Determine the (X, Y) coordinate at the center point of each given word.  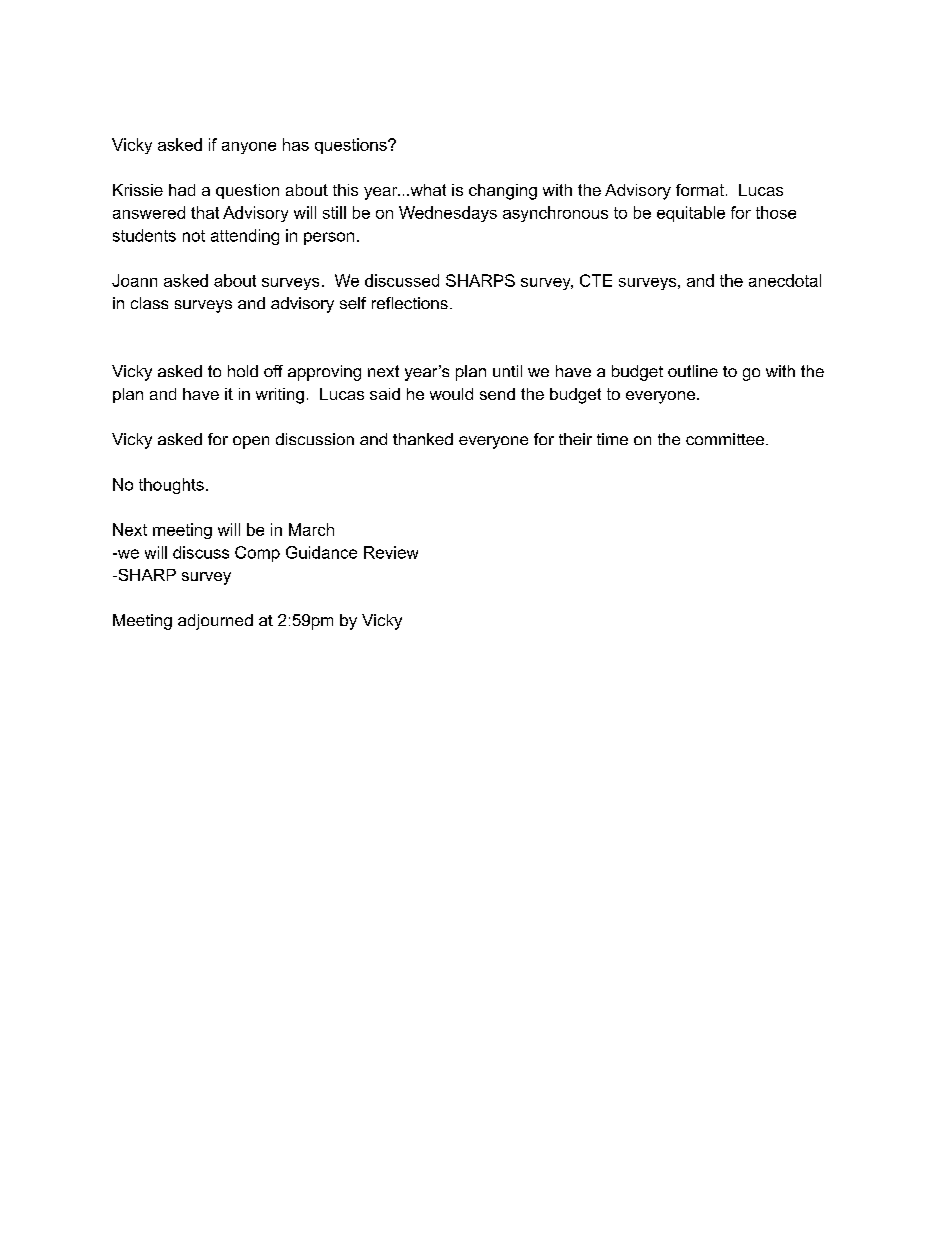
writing (280, 396)
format (700, 190)
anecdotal (785, 280)
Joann (134, 280)
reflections (410, 303)
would (451, 394)
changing (503, 192)
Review (391, 552)
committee (725, 439)
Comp (257, 554)
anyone (249, 148)
